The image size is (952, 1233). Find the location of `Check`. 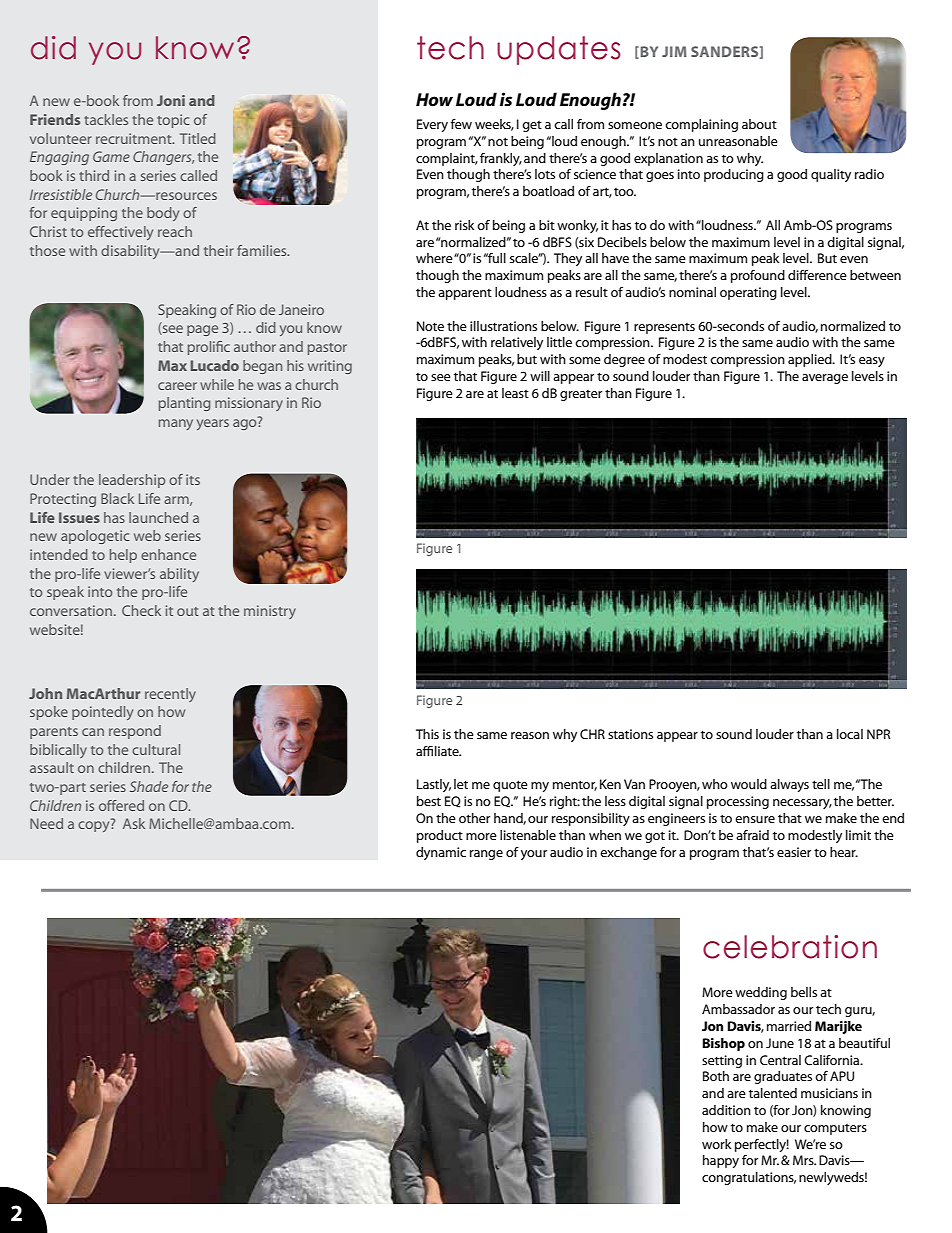

Check is located at coordinates (141, 610).
